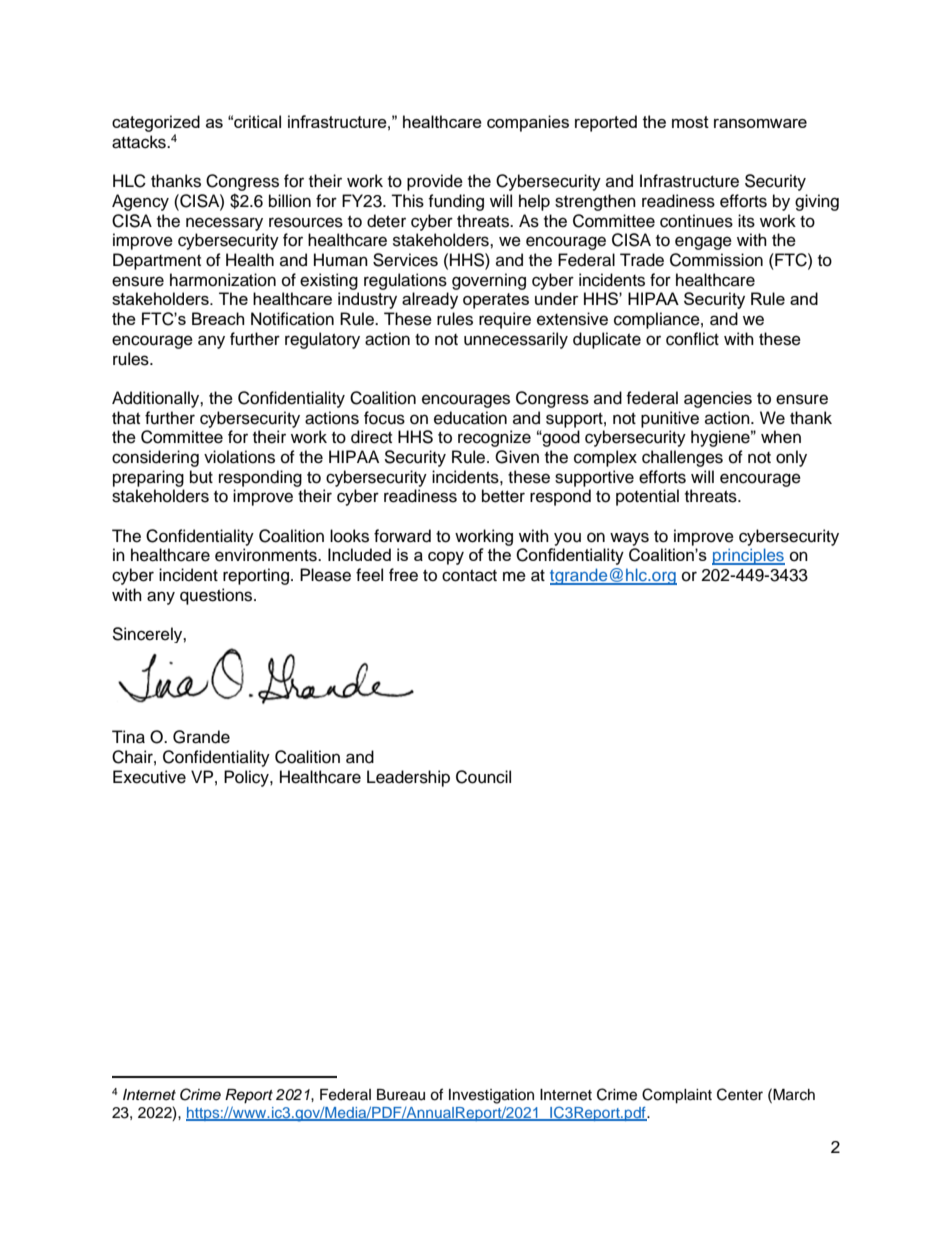 Image resolution: width=952 pixels, height=1233 pixels. What do you see at coordinates (483, 777) in the screenshot?
I see `Council` at bounding box center [483, 777].
